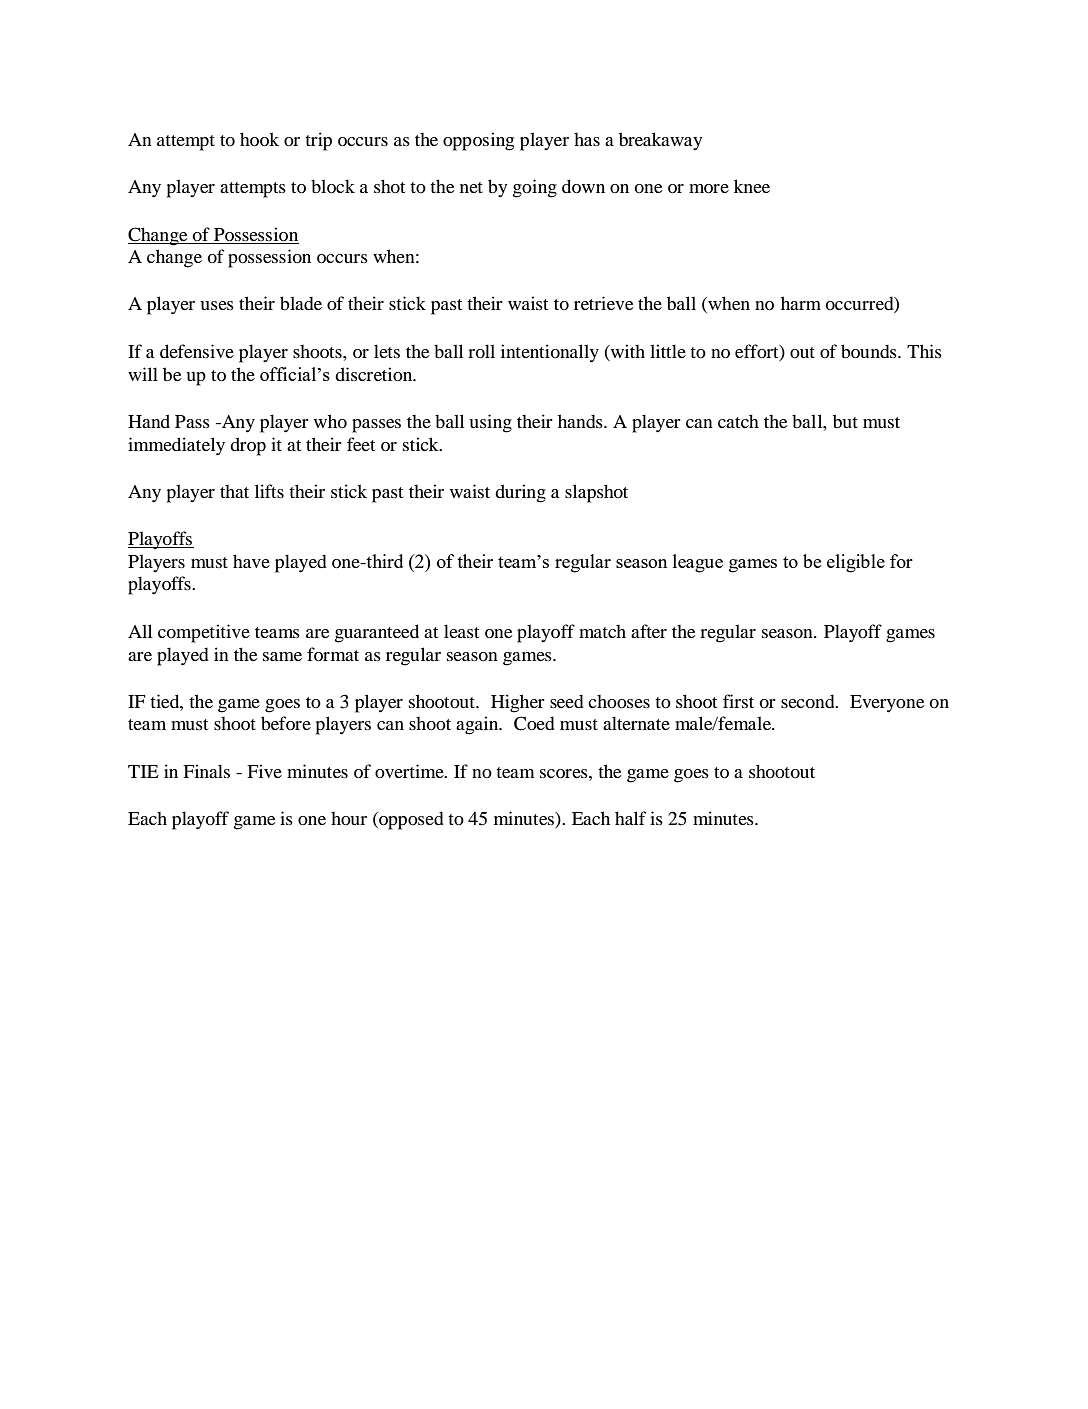 This screenshot has height=1409, width=1088. What do you see at coordinates (809, 701) in the screenshot?
I see `second` at bounding box center [809, 701].
